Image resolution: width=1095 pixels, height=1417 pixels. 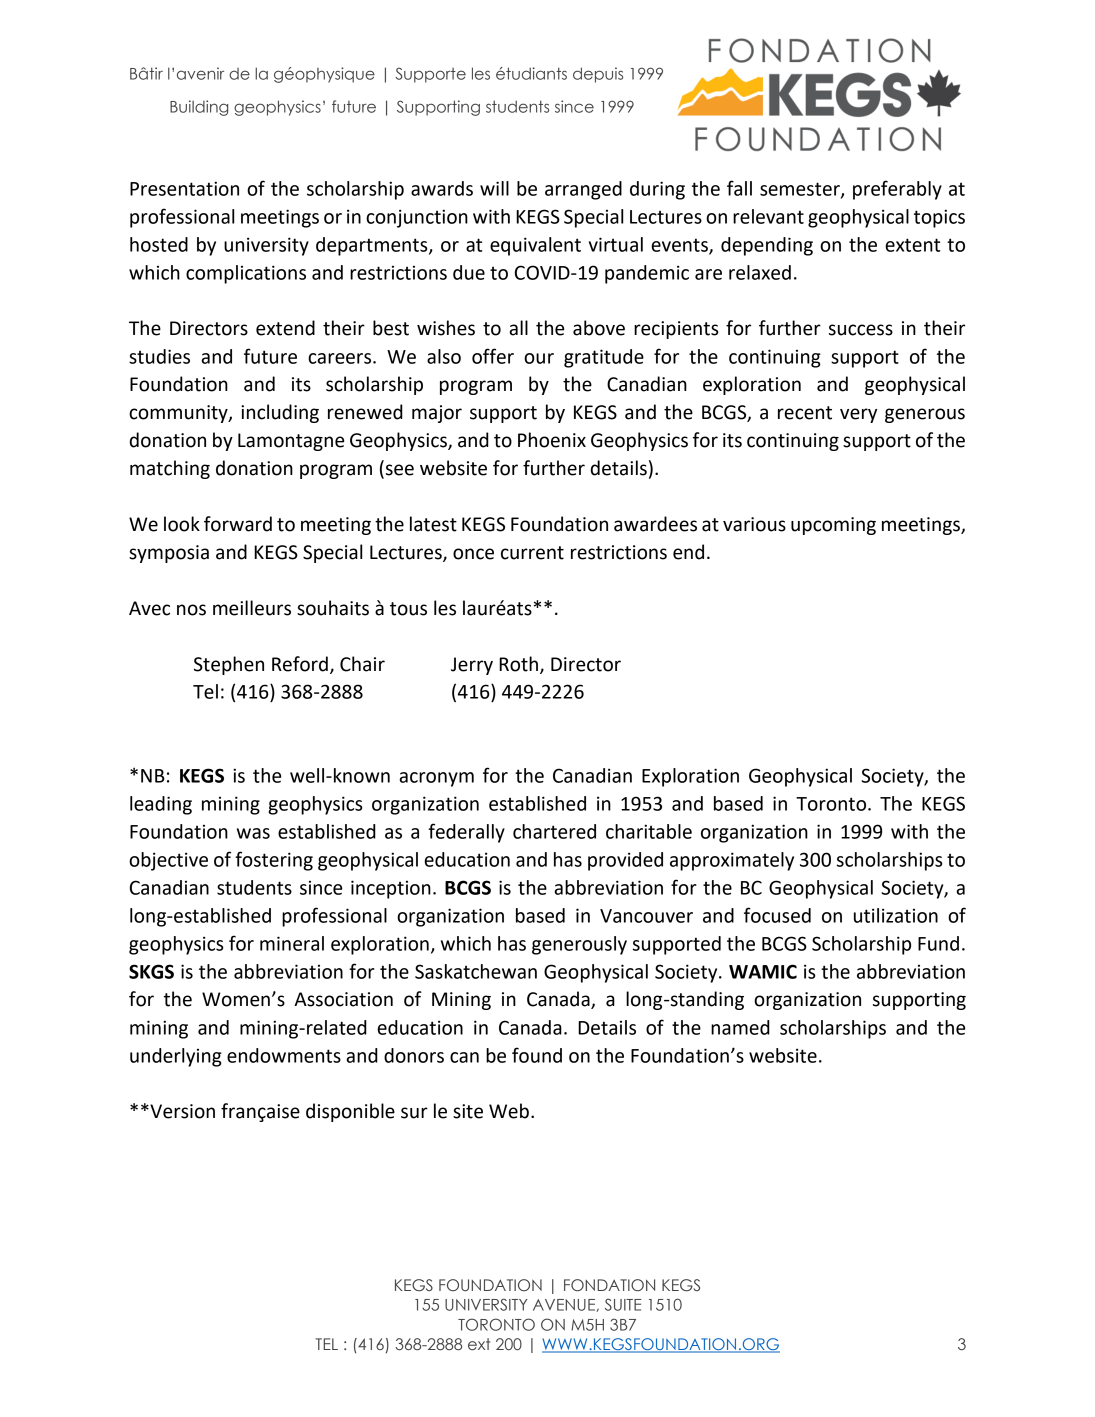 I want to click on SUITE, so click(x=623, y=1304).
